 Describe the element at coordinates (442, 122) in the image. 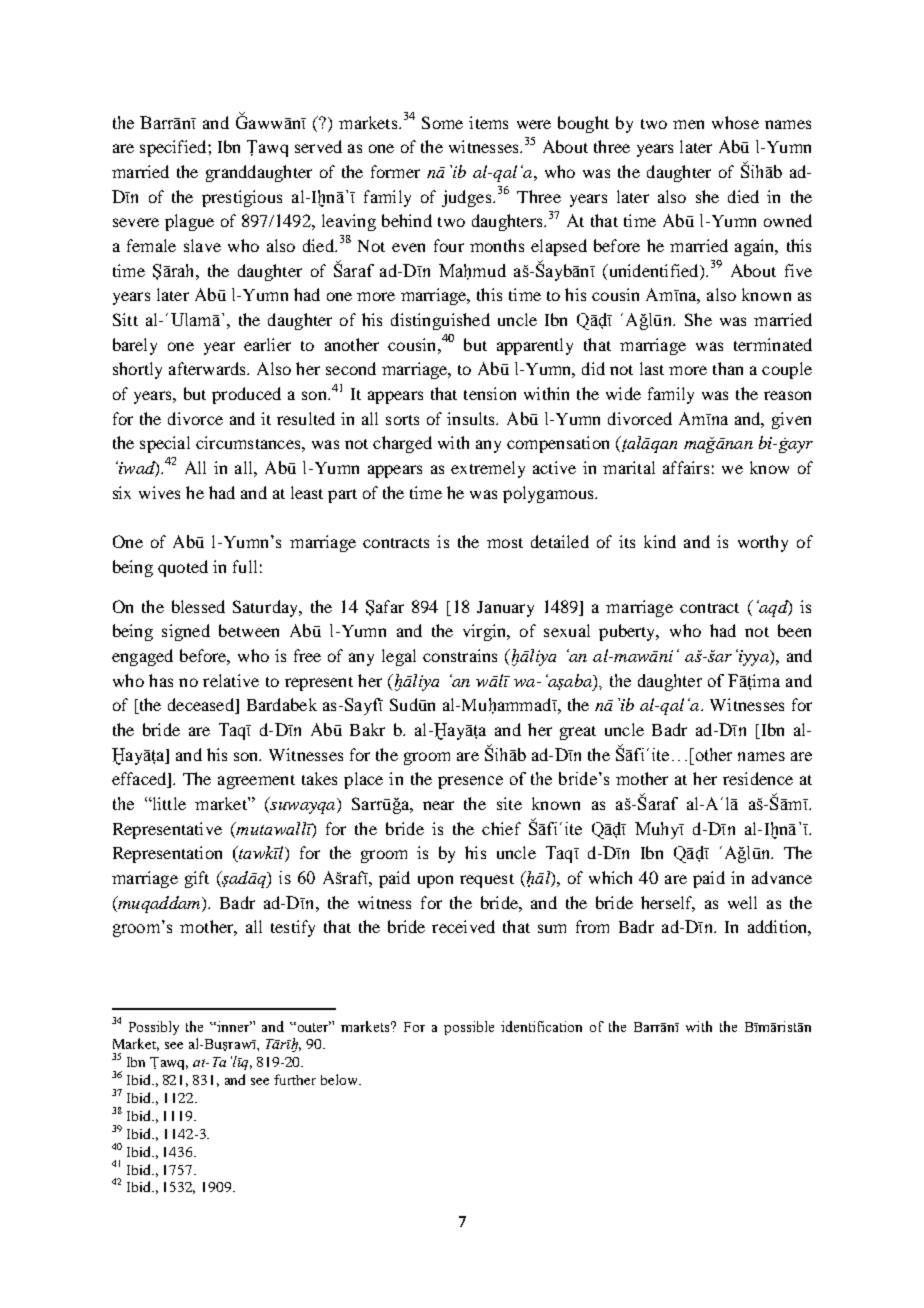

I see `Some` at that location.
